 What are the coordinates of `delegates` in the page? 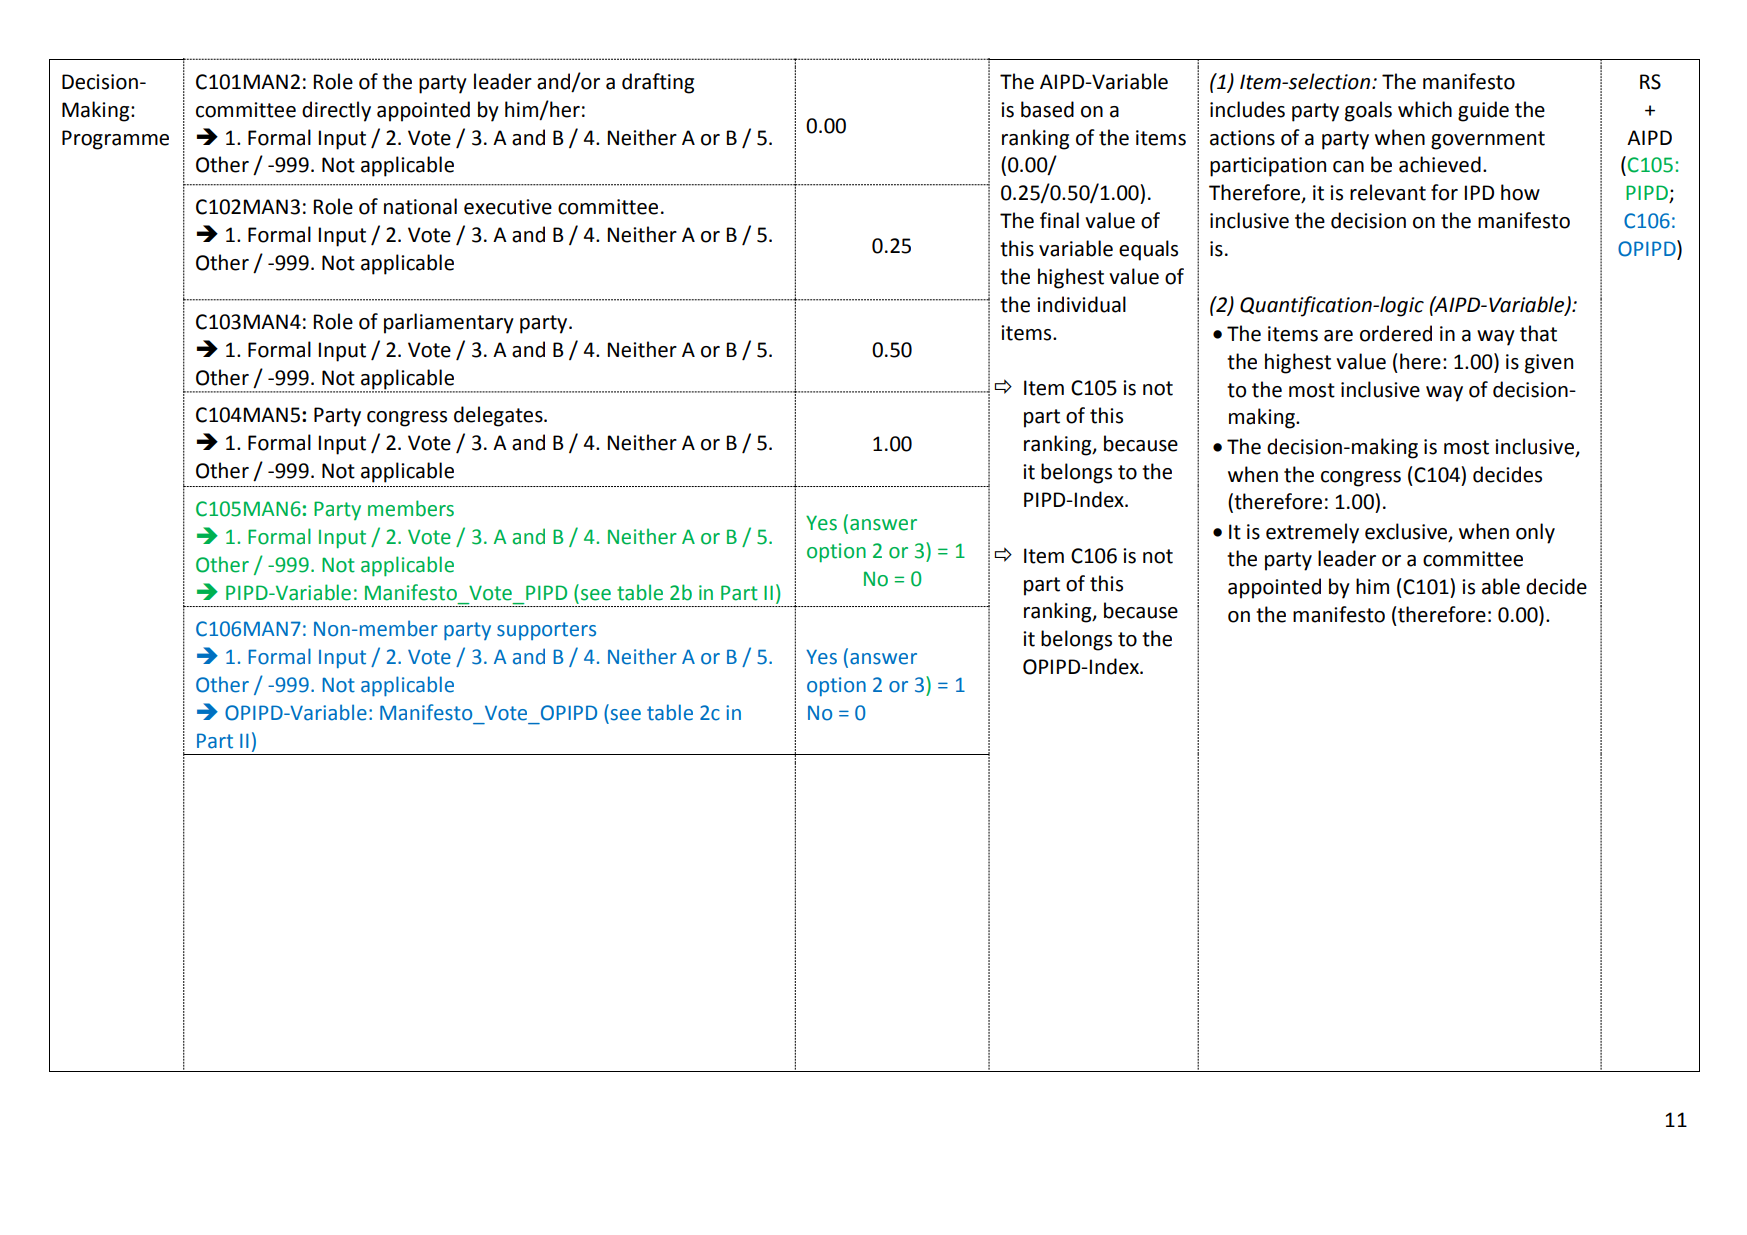 It's located at (499, 416).
